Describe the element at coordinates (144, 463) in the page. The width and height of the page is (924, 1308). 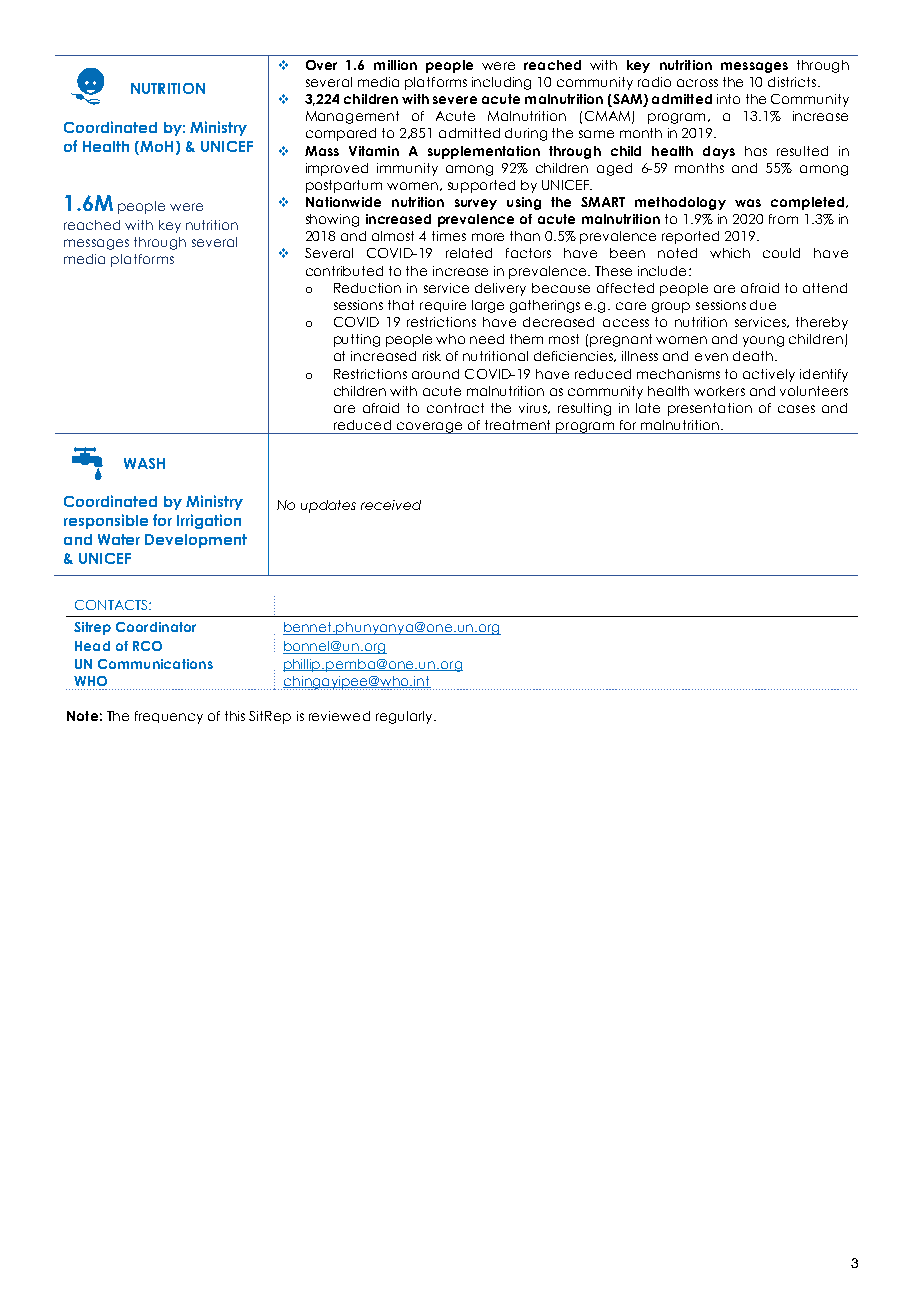
I see `WASH` at that location.
